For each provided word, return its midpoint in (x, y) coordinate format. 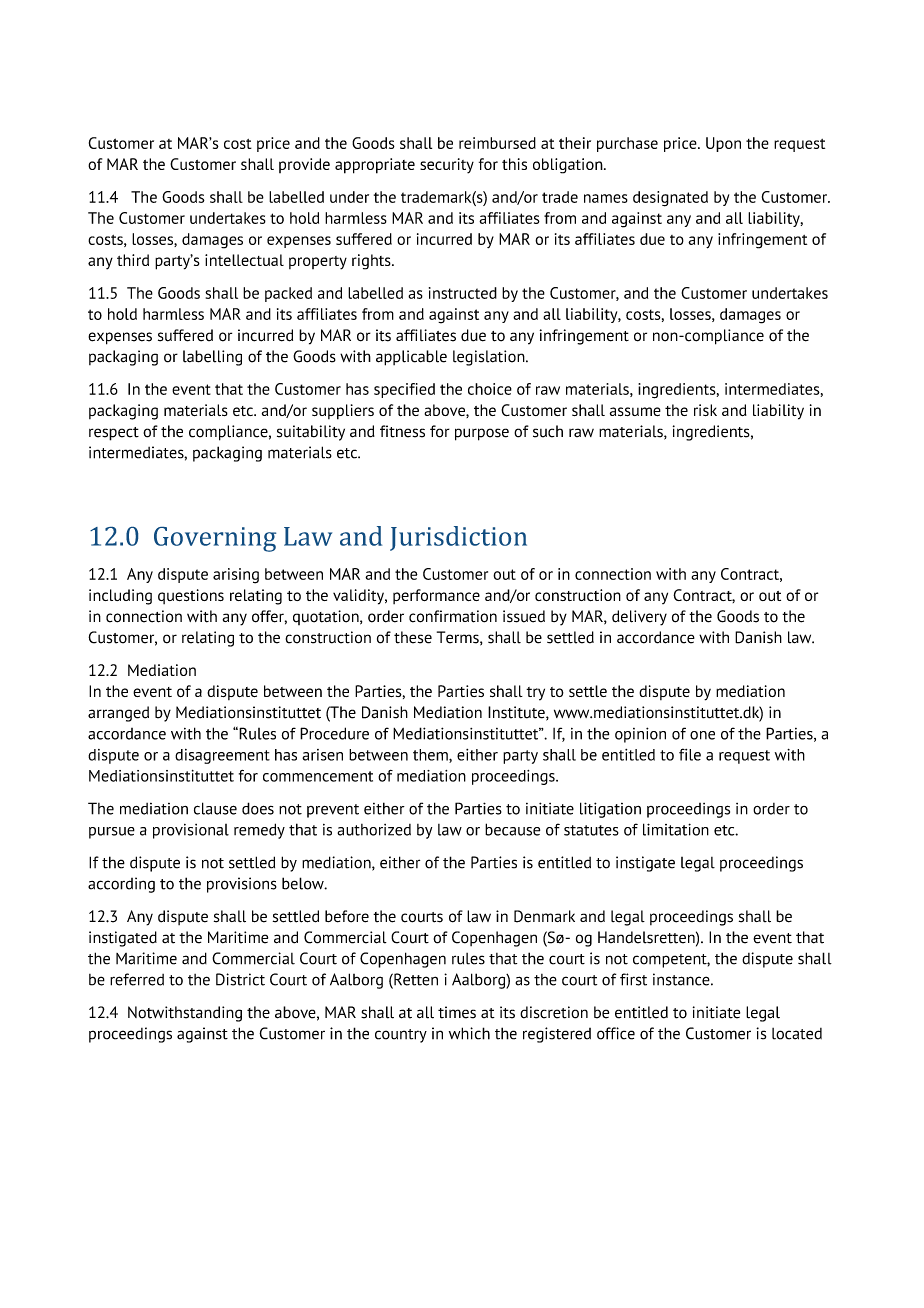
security (447, 166)
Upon (723, 144)
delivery (639, 618)
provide (304, 165)
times (457, 1012)
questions (191, 596)
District (240, 979)
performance (436, 596)
